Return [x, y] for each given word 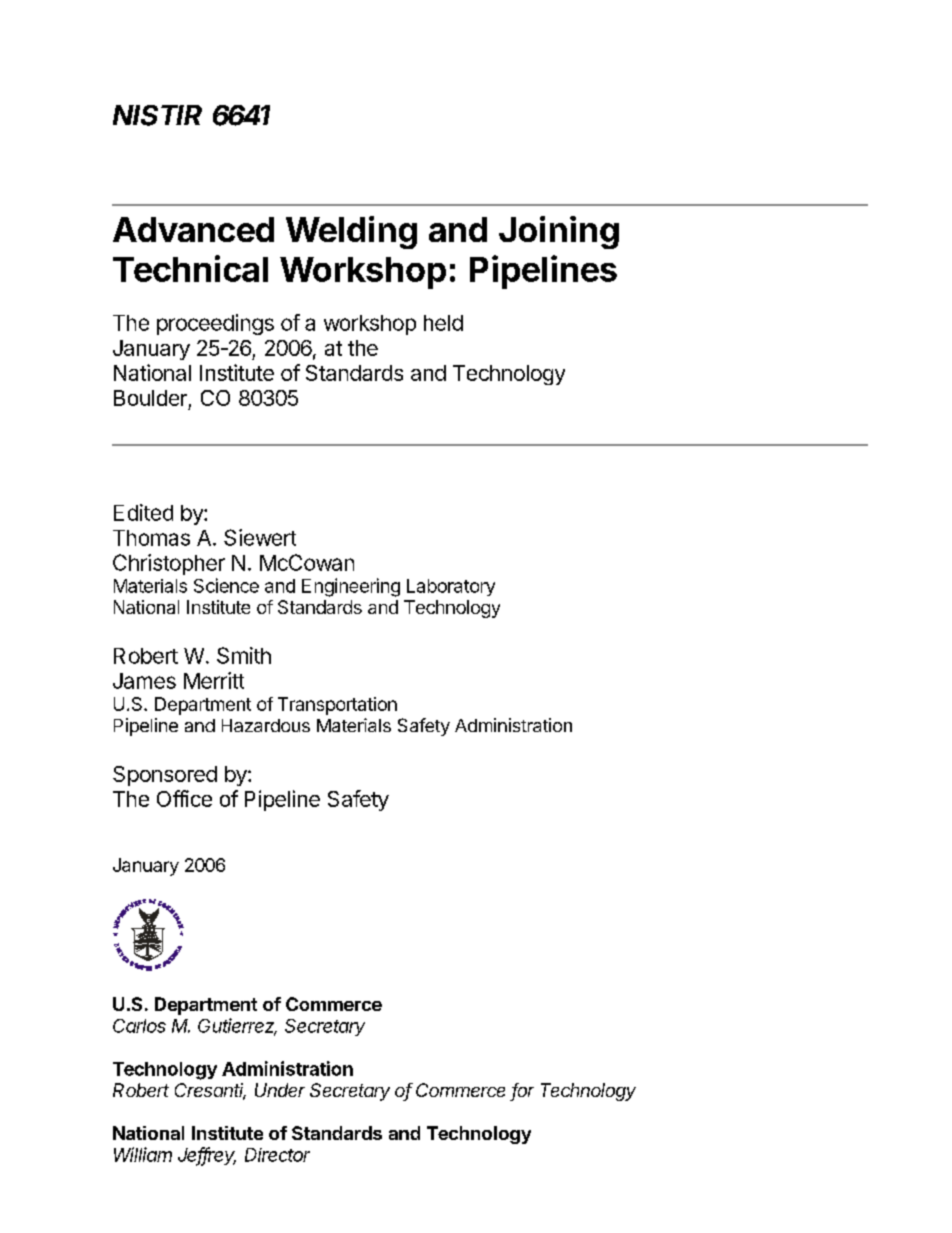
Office [184, 798]
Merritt [214, 680]
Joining [559, 232]
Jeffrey [207, 1156]
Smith [244, 655]
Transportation [337, 706]
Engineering [351, 587]
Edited [143, 512]
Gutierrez [237, 1026]
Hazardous [266, 725]
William [143, 1154]
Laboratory [451, 587]
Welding [351, 232]
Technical [190, 268]
